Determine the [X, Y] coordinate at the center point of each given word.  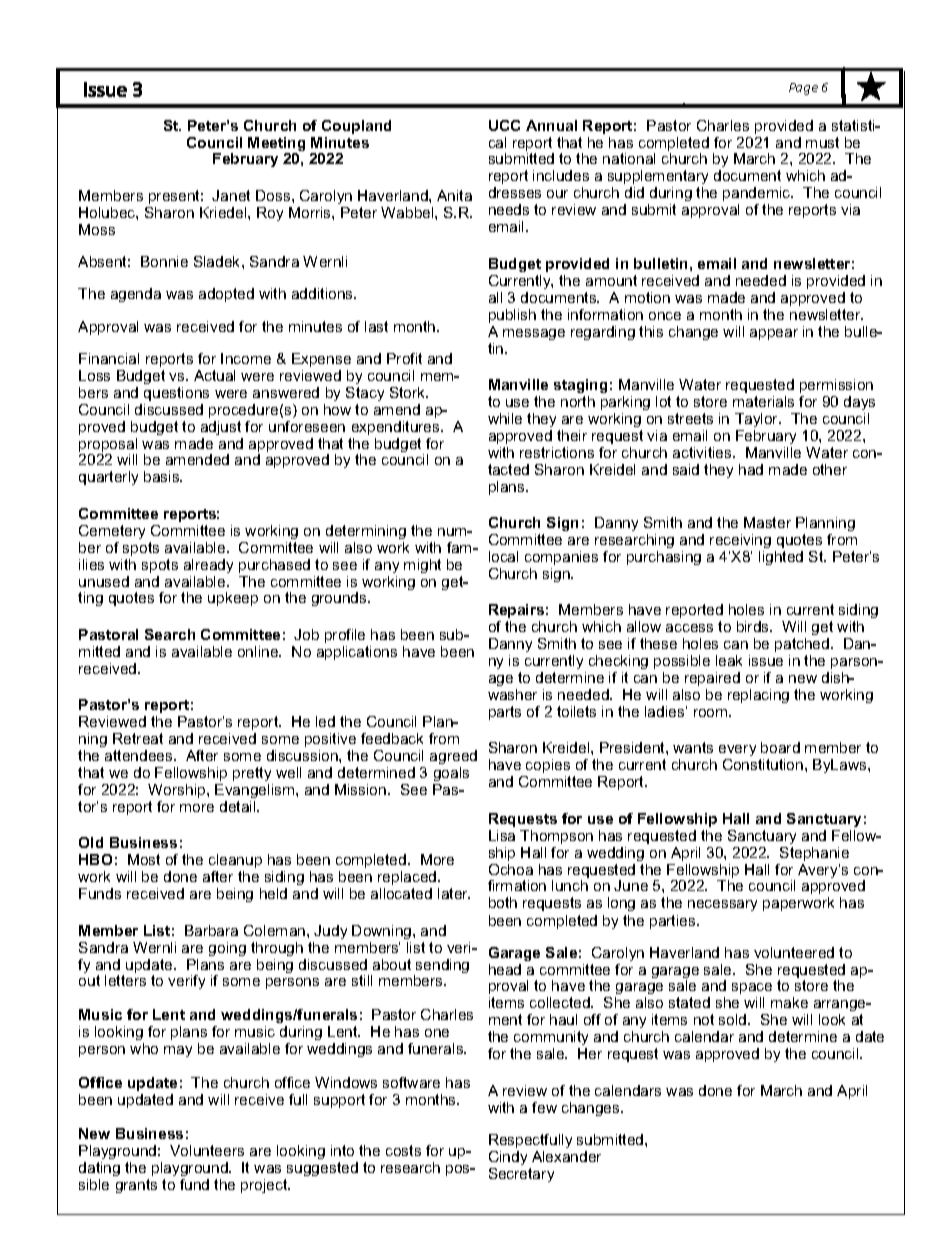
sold [734, 1019]
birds [754, 626]
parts [505, 713]
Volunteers [207, 1150]
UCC [504, 125]
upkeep [233, 599]
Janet [231, 195]
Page [803, 89]
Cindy [508, 1158]
